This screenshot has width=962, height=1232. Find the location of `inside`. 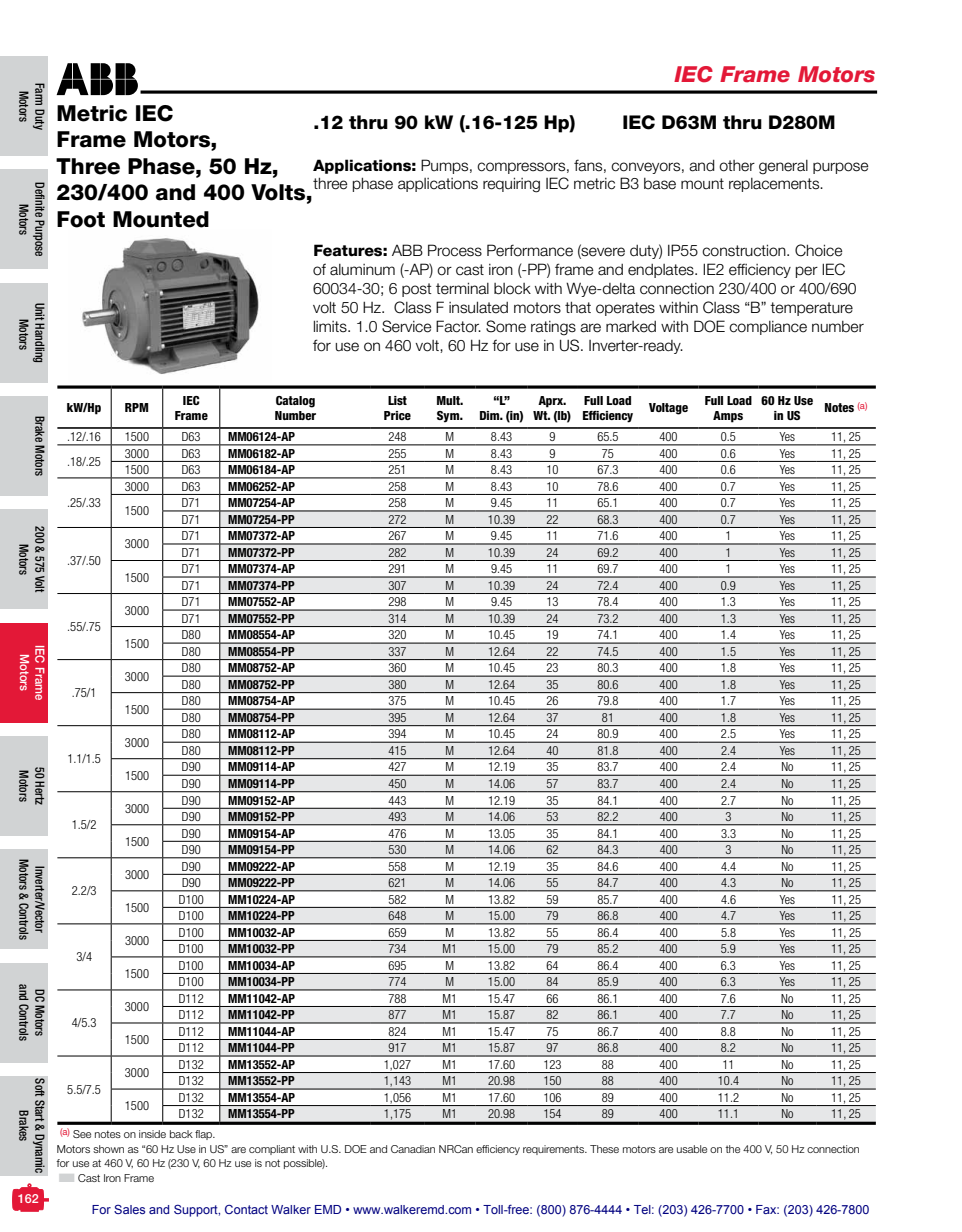

inside is located at coordinates (152, 1134).
